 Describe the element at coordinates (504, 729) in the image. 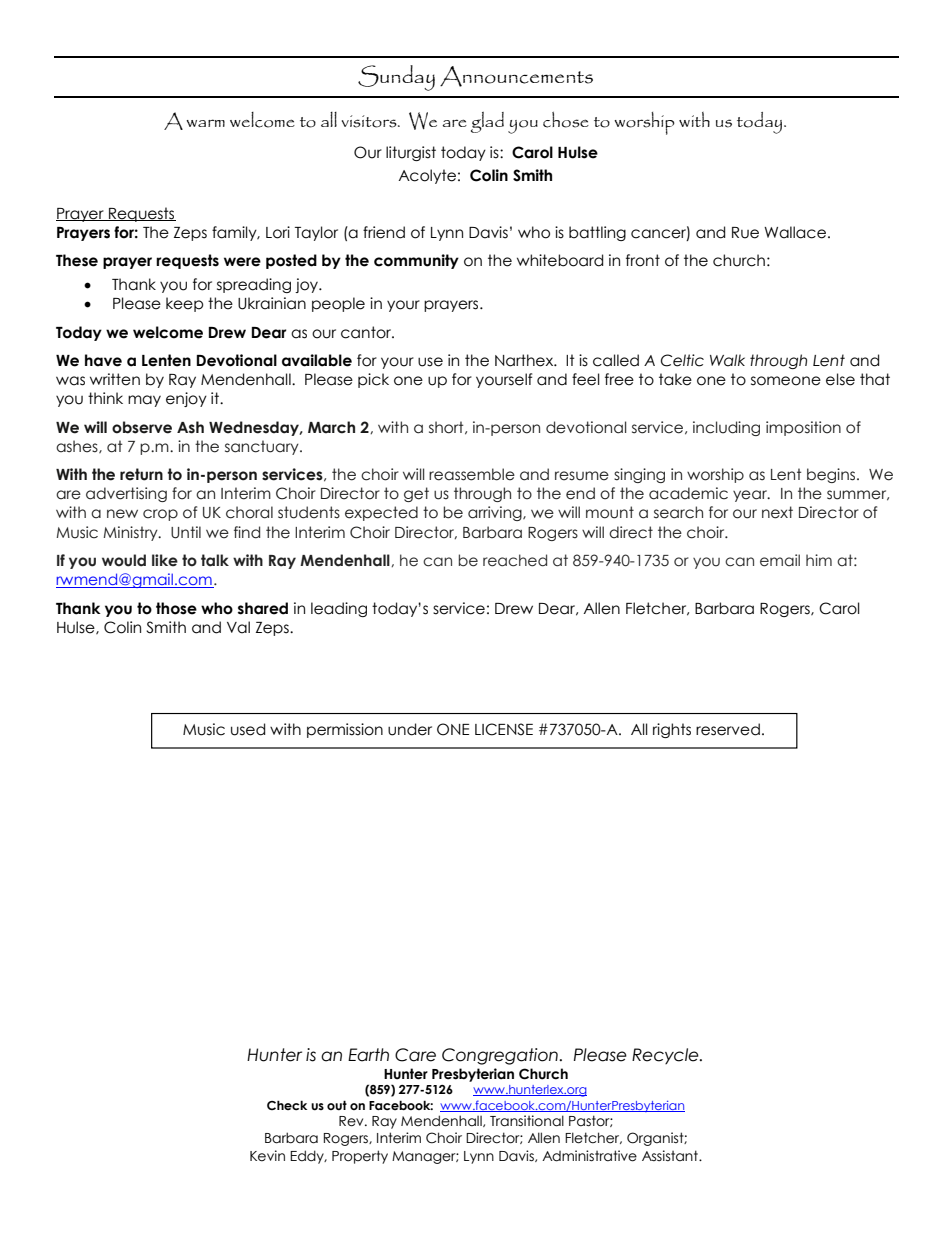

I see `LICENSE` at that location.
